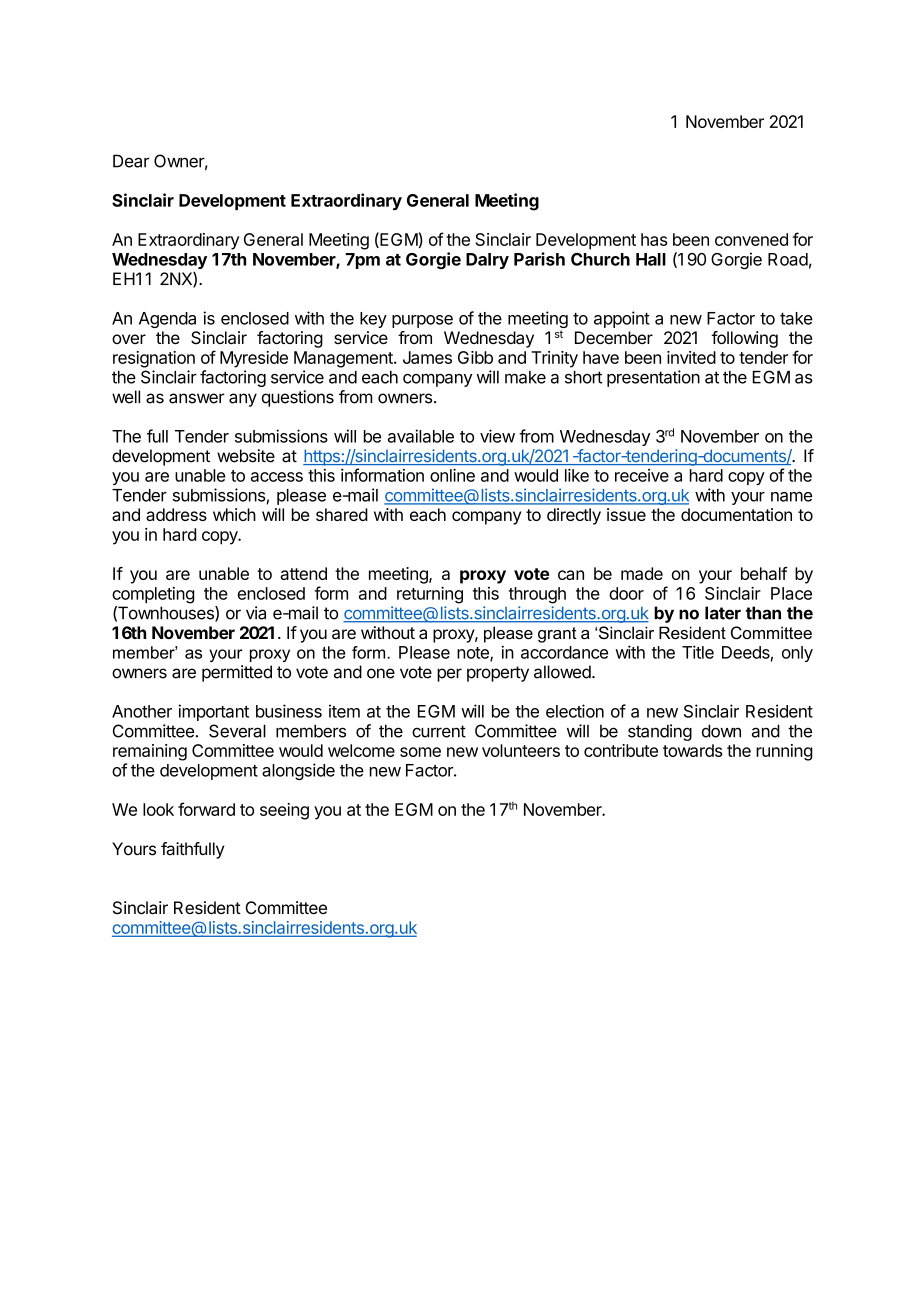 This document has width=924, height=1308. I want to click on towards, so click(693, 750).
